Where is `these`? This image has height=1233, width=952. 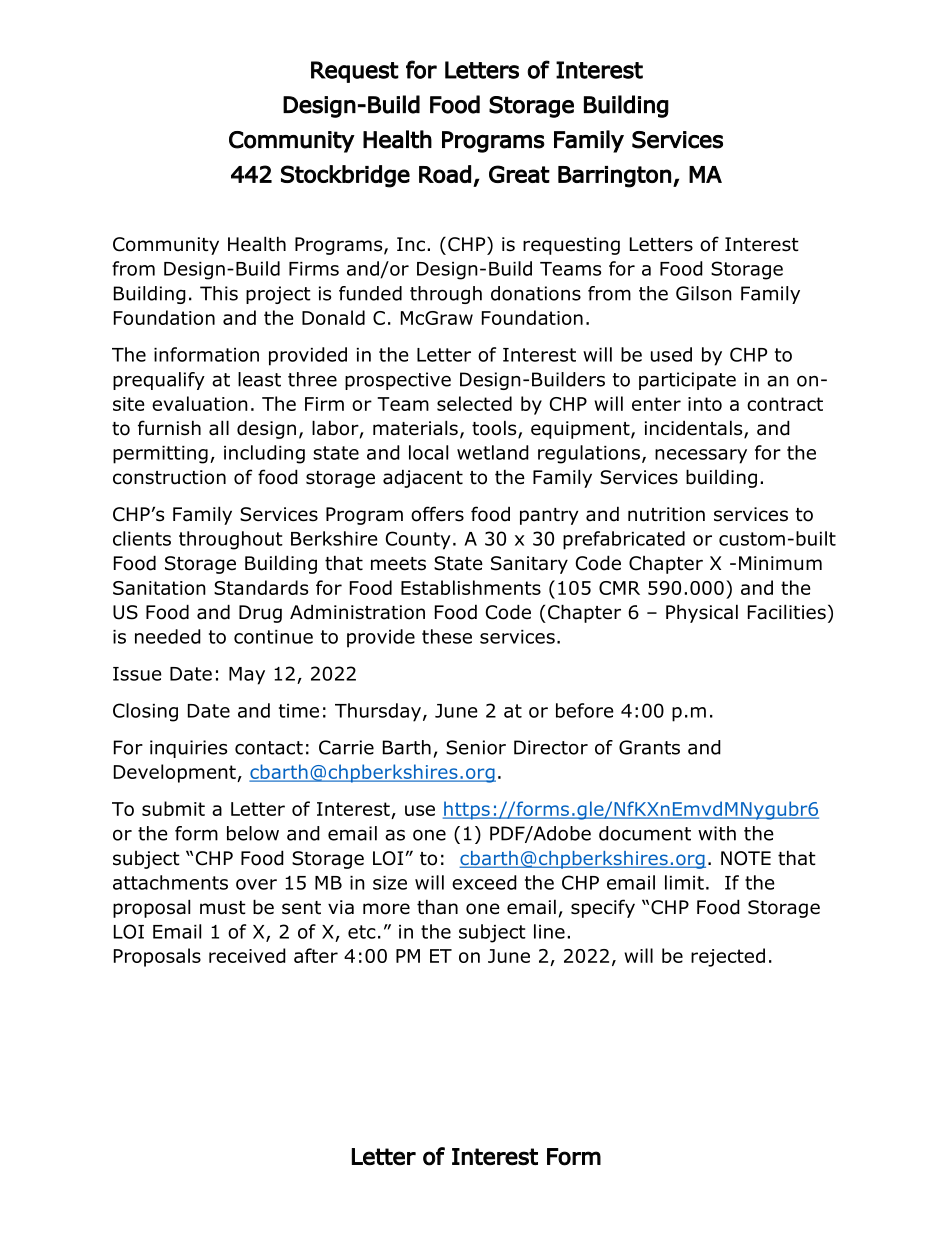
these is located at coordinates (447, 636).
